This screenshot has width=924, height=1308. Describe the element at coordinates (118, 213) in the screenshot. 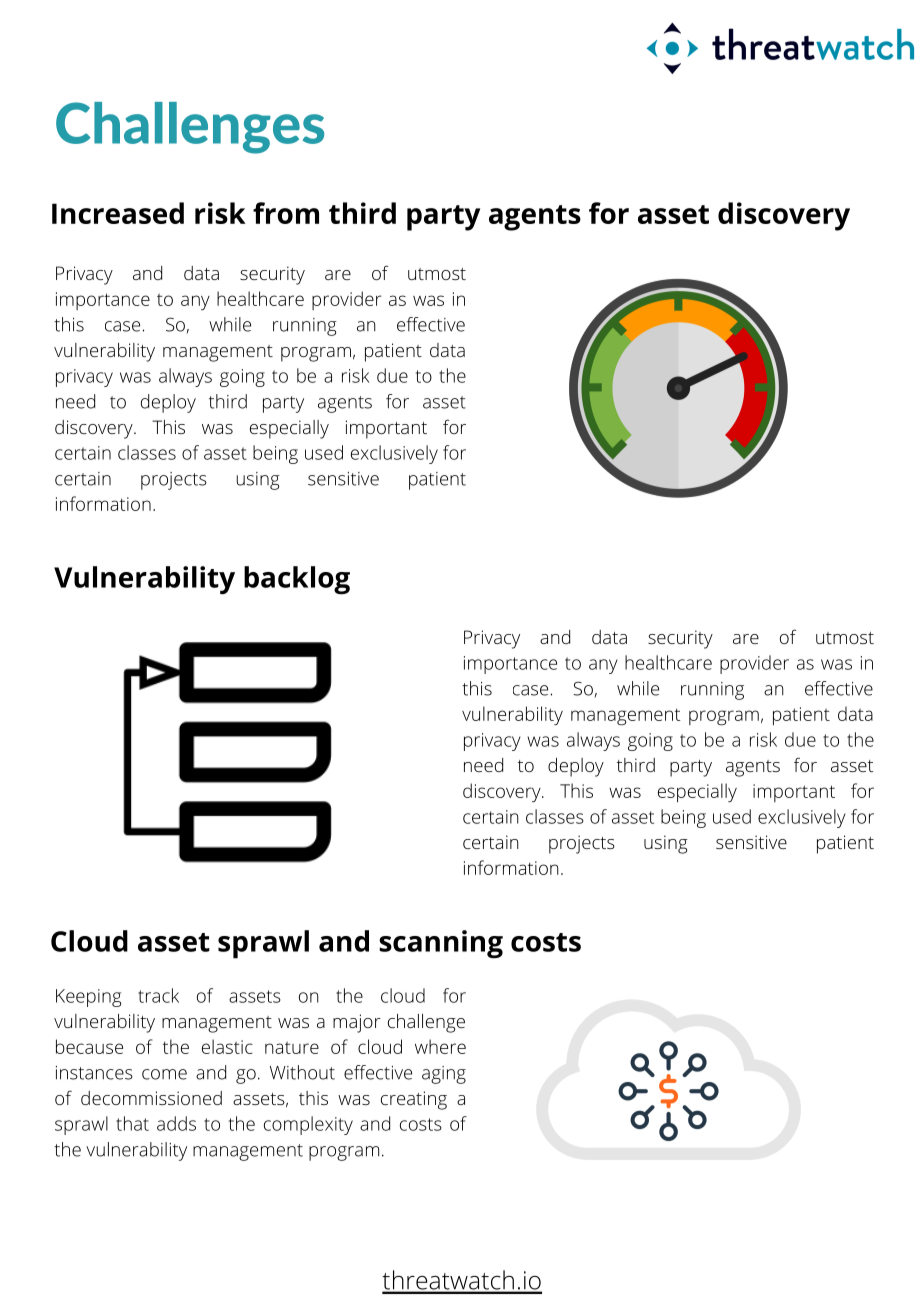

I see `Increased` at that location.
